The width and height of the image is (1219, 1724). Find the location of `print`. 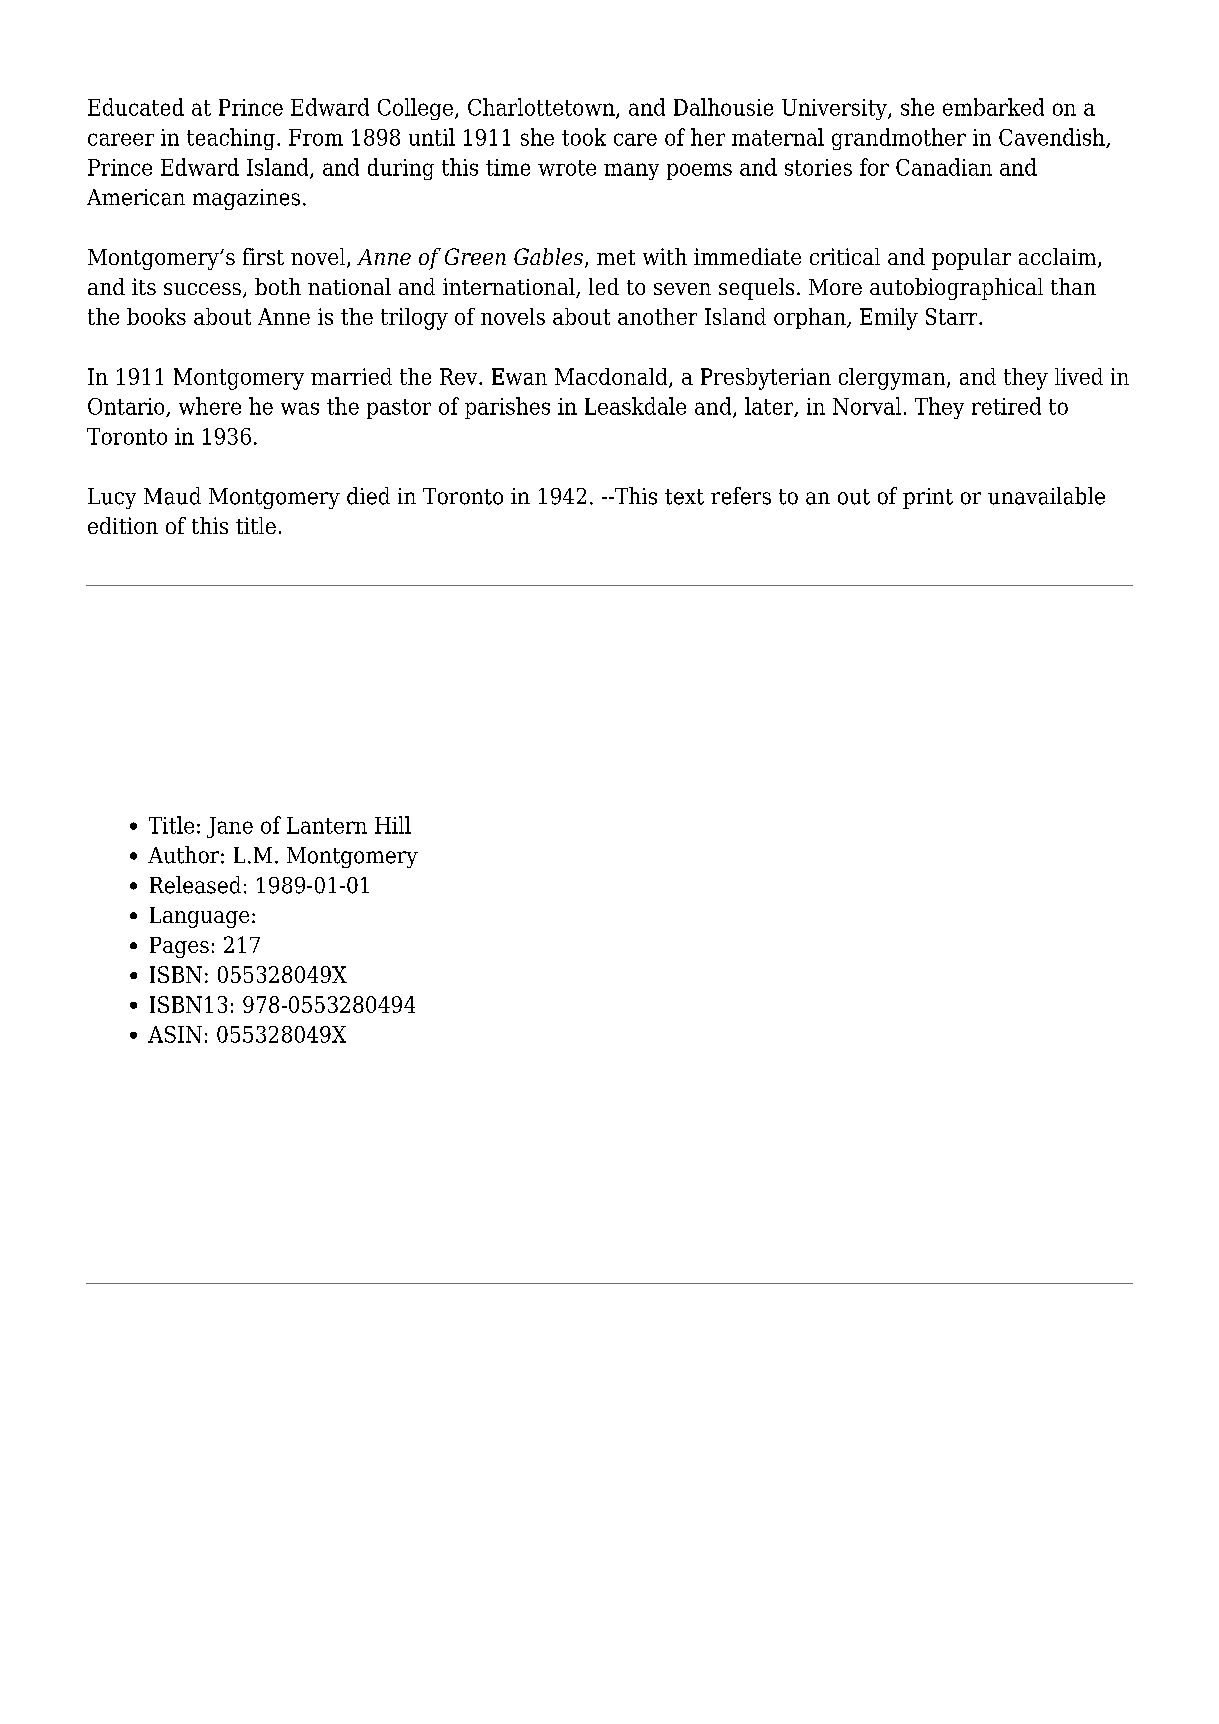

print is located at coordinates (928, 498).
